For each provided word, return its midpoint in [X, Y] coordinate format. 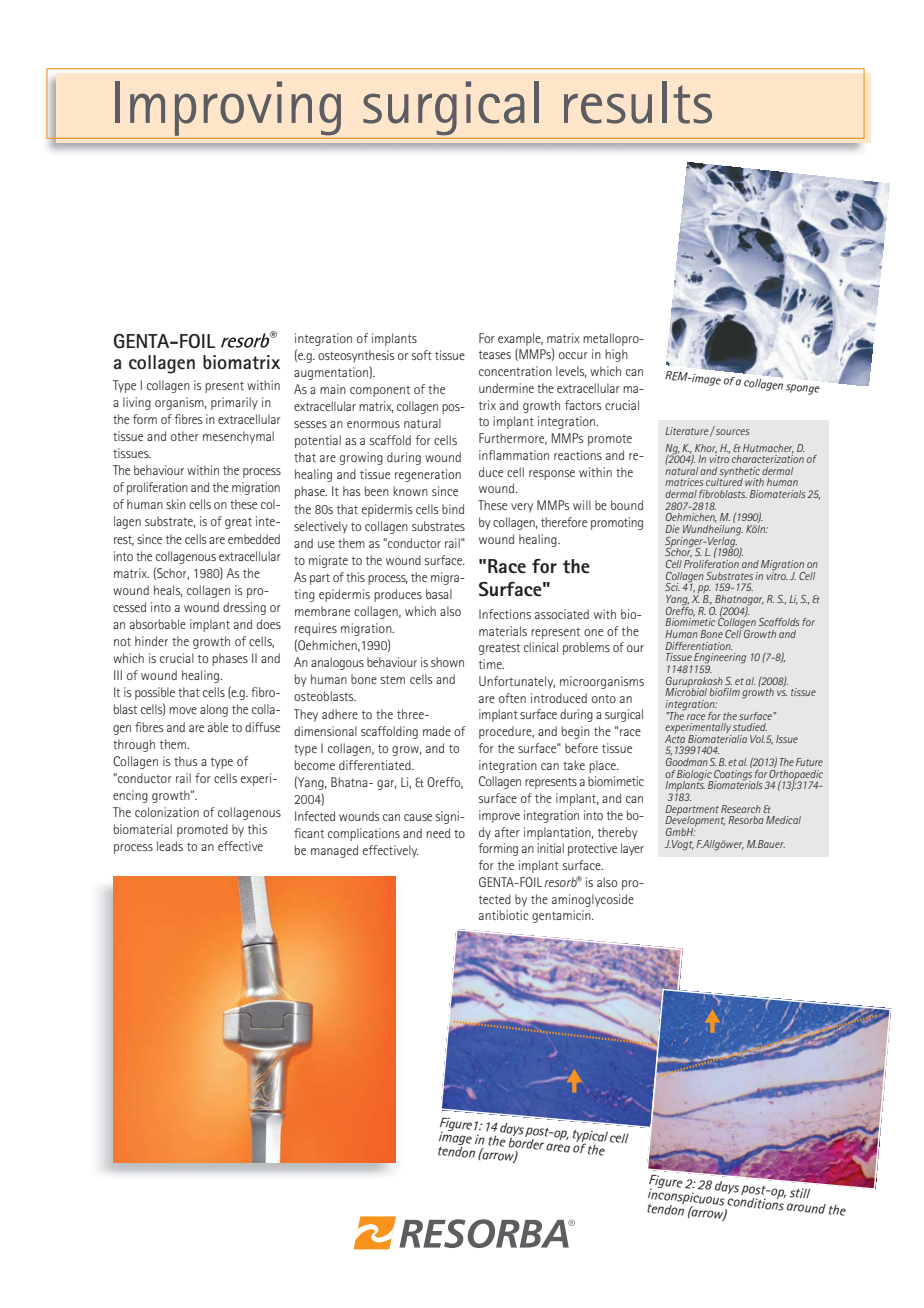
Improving [228, 108]
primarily [234, 403]
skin [176, 504]
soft [422, 355]
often [512, 698]
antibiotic [504, 915]
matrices [684, 482]
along [214, 710]
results [638, 102]
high [616, 355]
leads [170, 846]
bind [453, 509]
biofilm [725, 692]
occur [573, 355]
